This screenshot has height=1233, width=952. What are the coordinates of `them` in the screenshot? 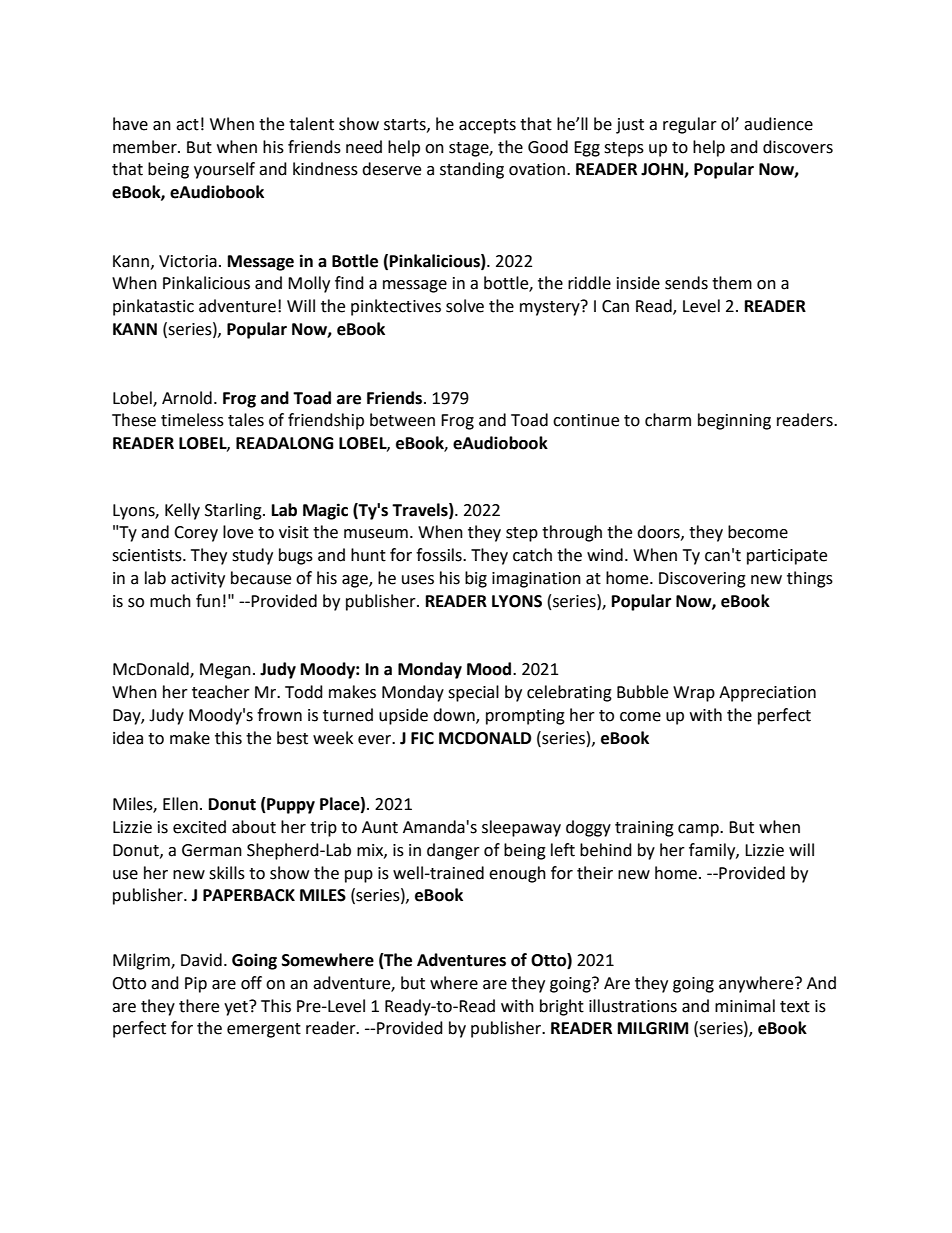 It's located at (732, 283).
